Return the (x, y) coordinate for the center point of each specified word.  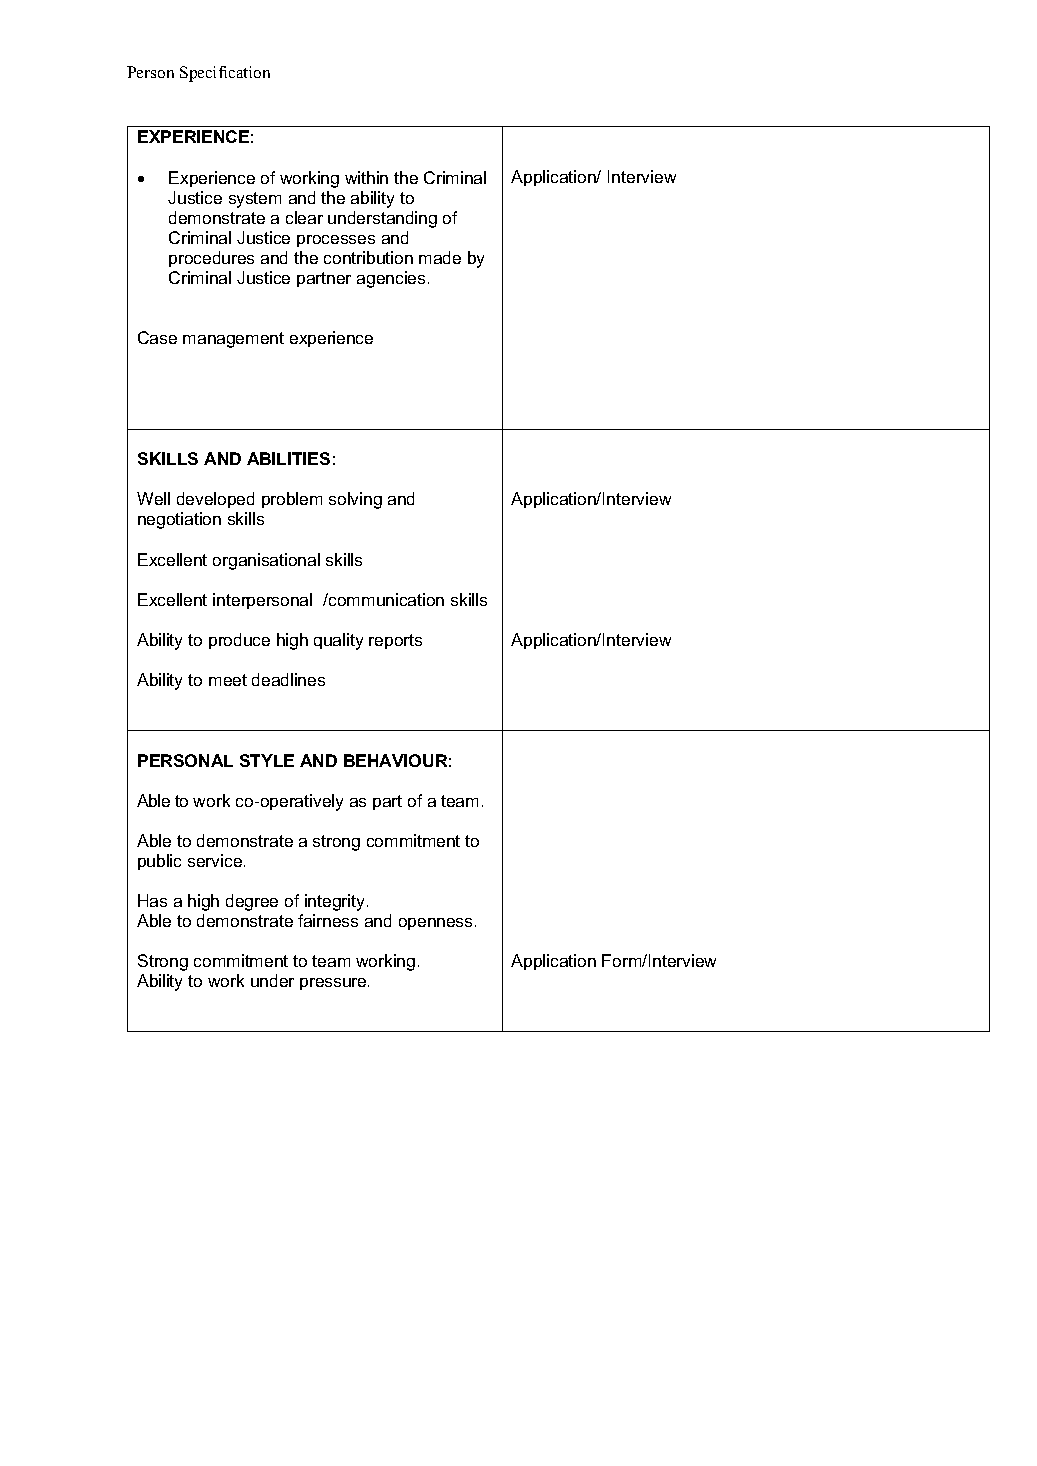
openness (435, 924)
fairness (328, 920)
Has (152, 900)
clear (304, 217)
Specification (225, 74)
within (366, 177)
